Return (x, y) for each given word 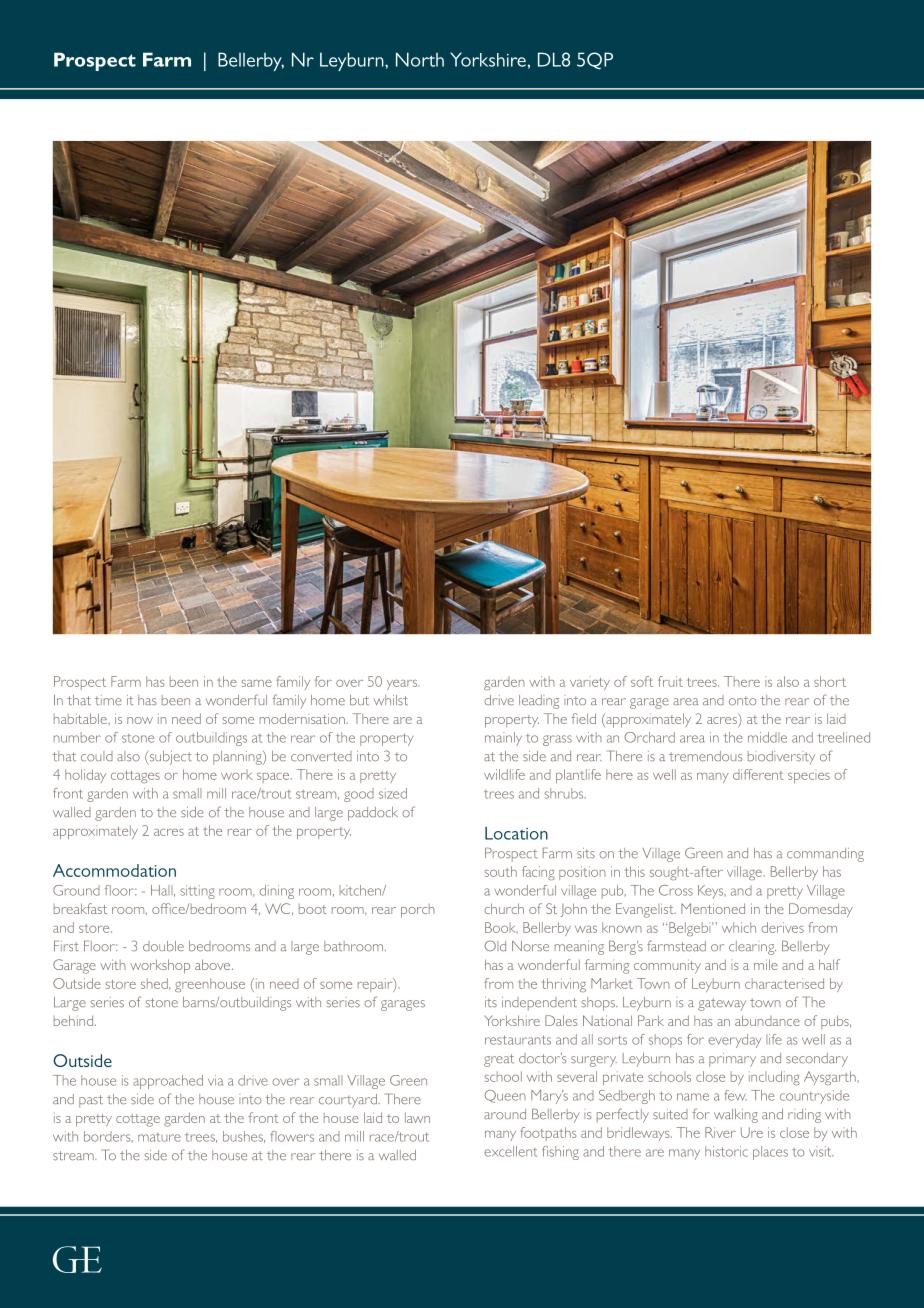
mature (159, 1137)
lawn (417, 1117)
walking (736, 1116)
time (108, 700)
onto (743, 701)
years (403, 685)
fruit (670, 681)
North (420, 59)
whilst (391, 700)
